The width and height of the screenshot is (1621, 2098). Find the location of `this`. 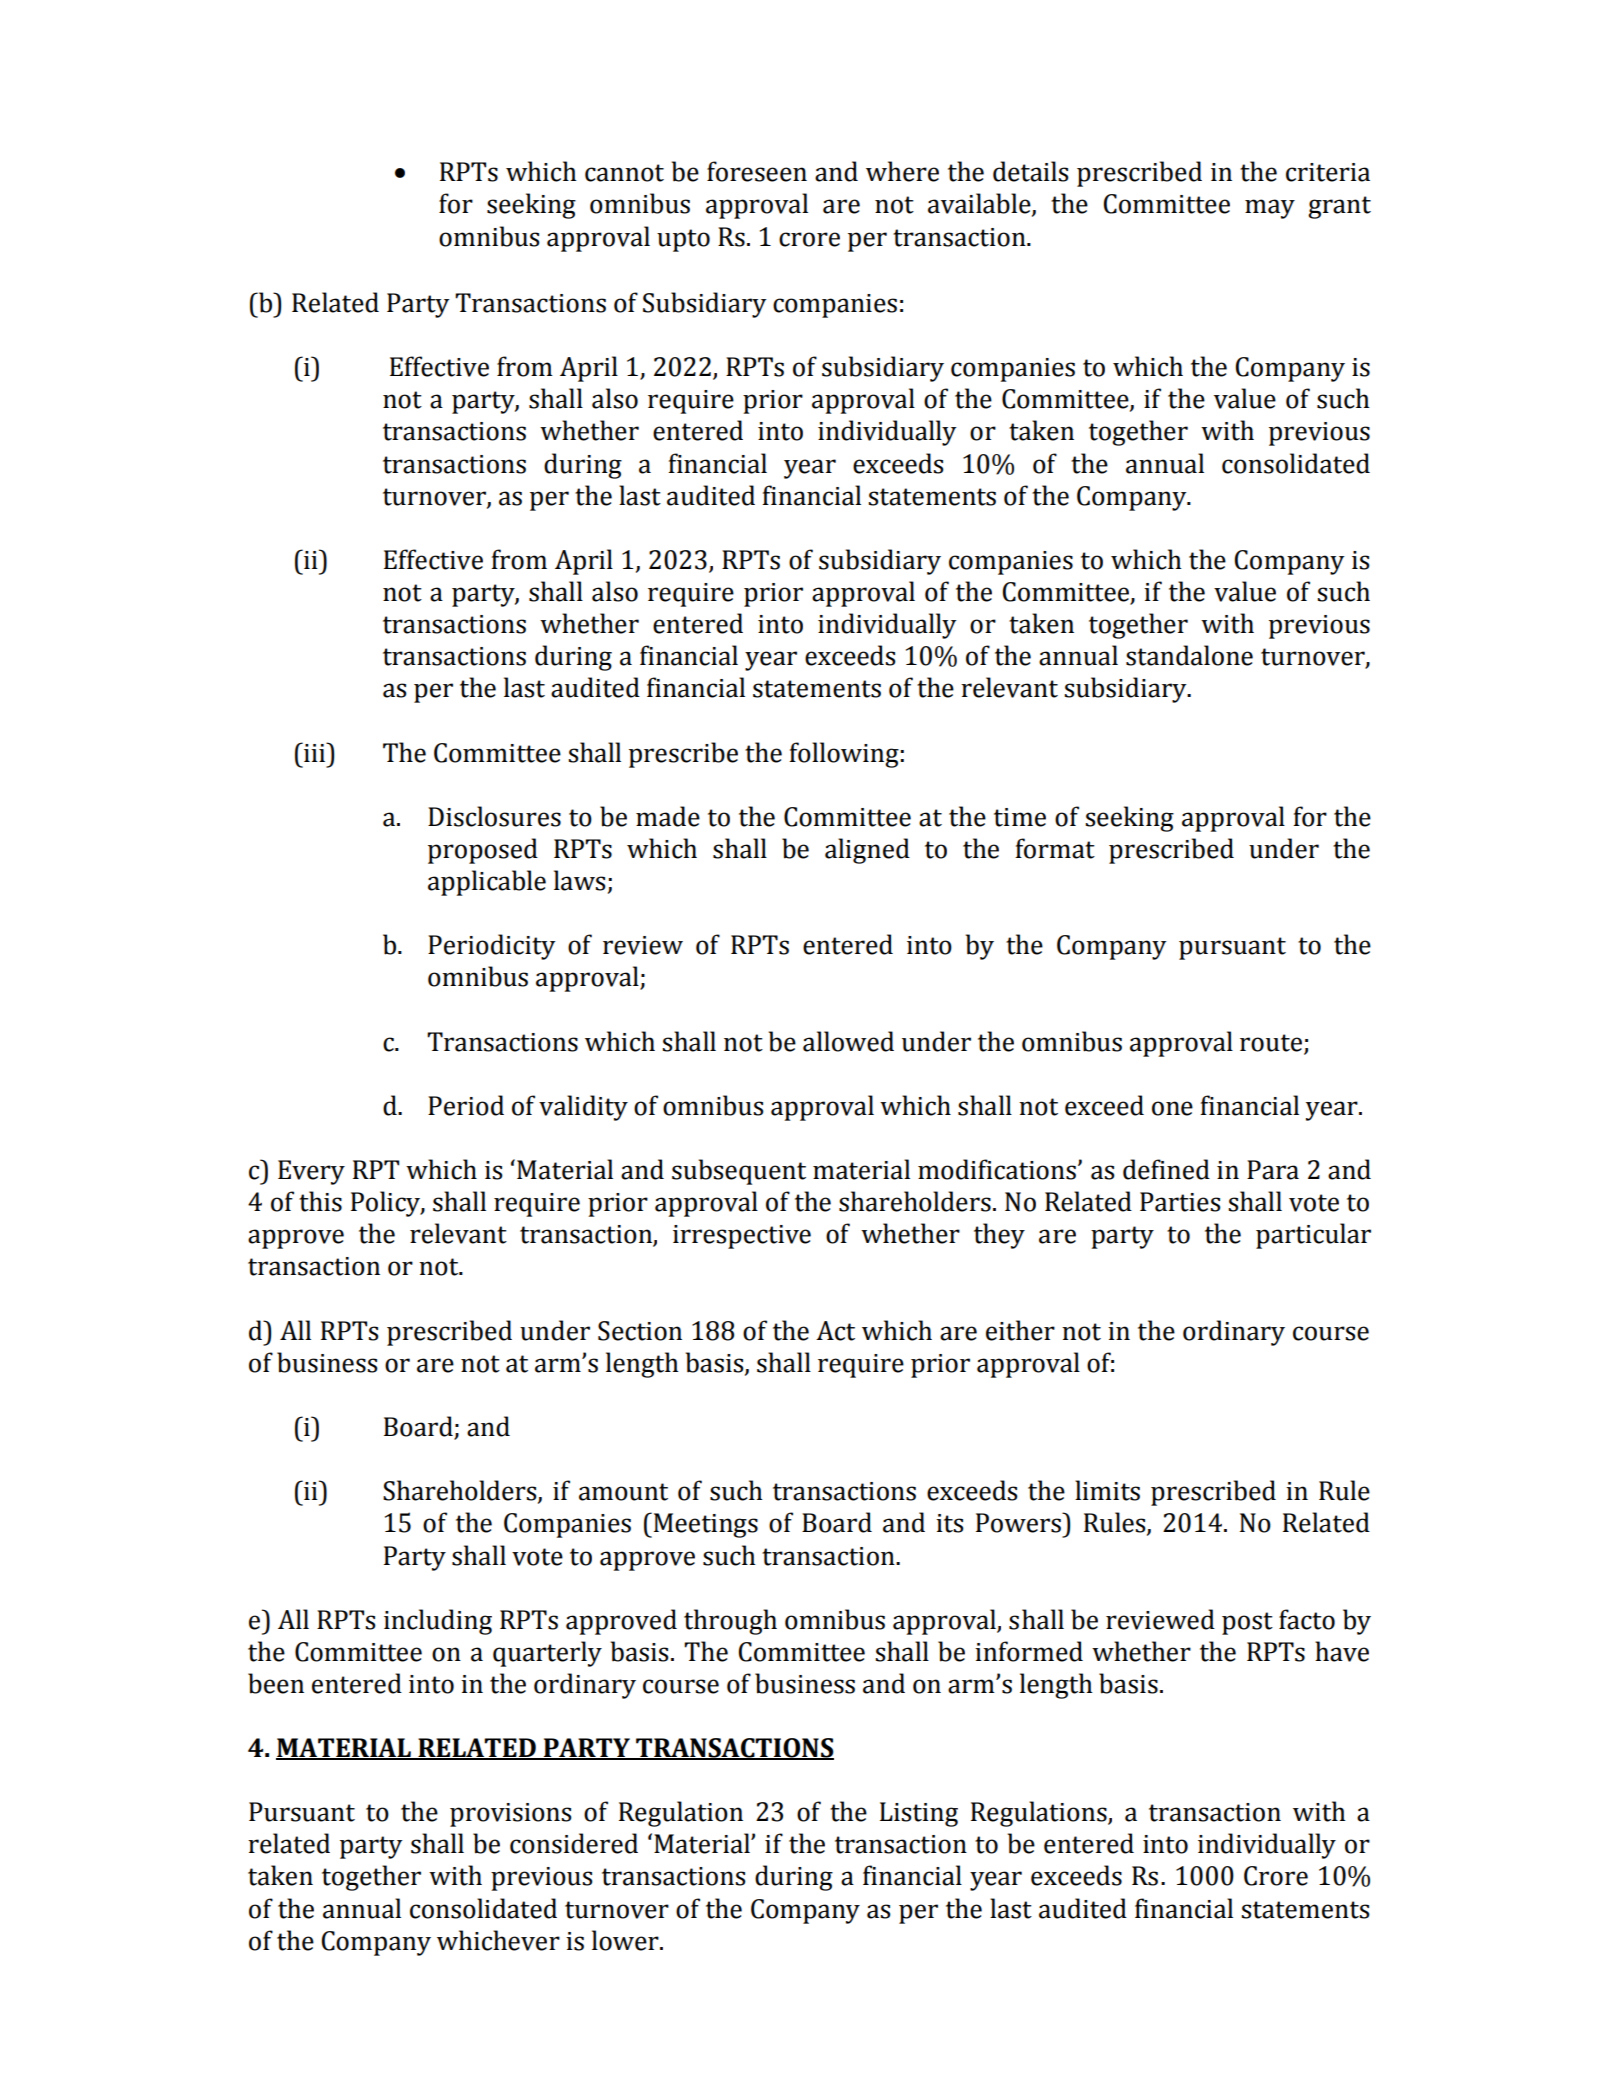

this is located at coordinates (320, 1201).
